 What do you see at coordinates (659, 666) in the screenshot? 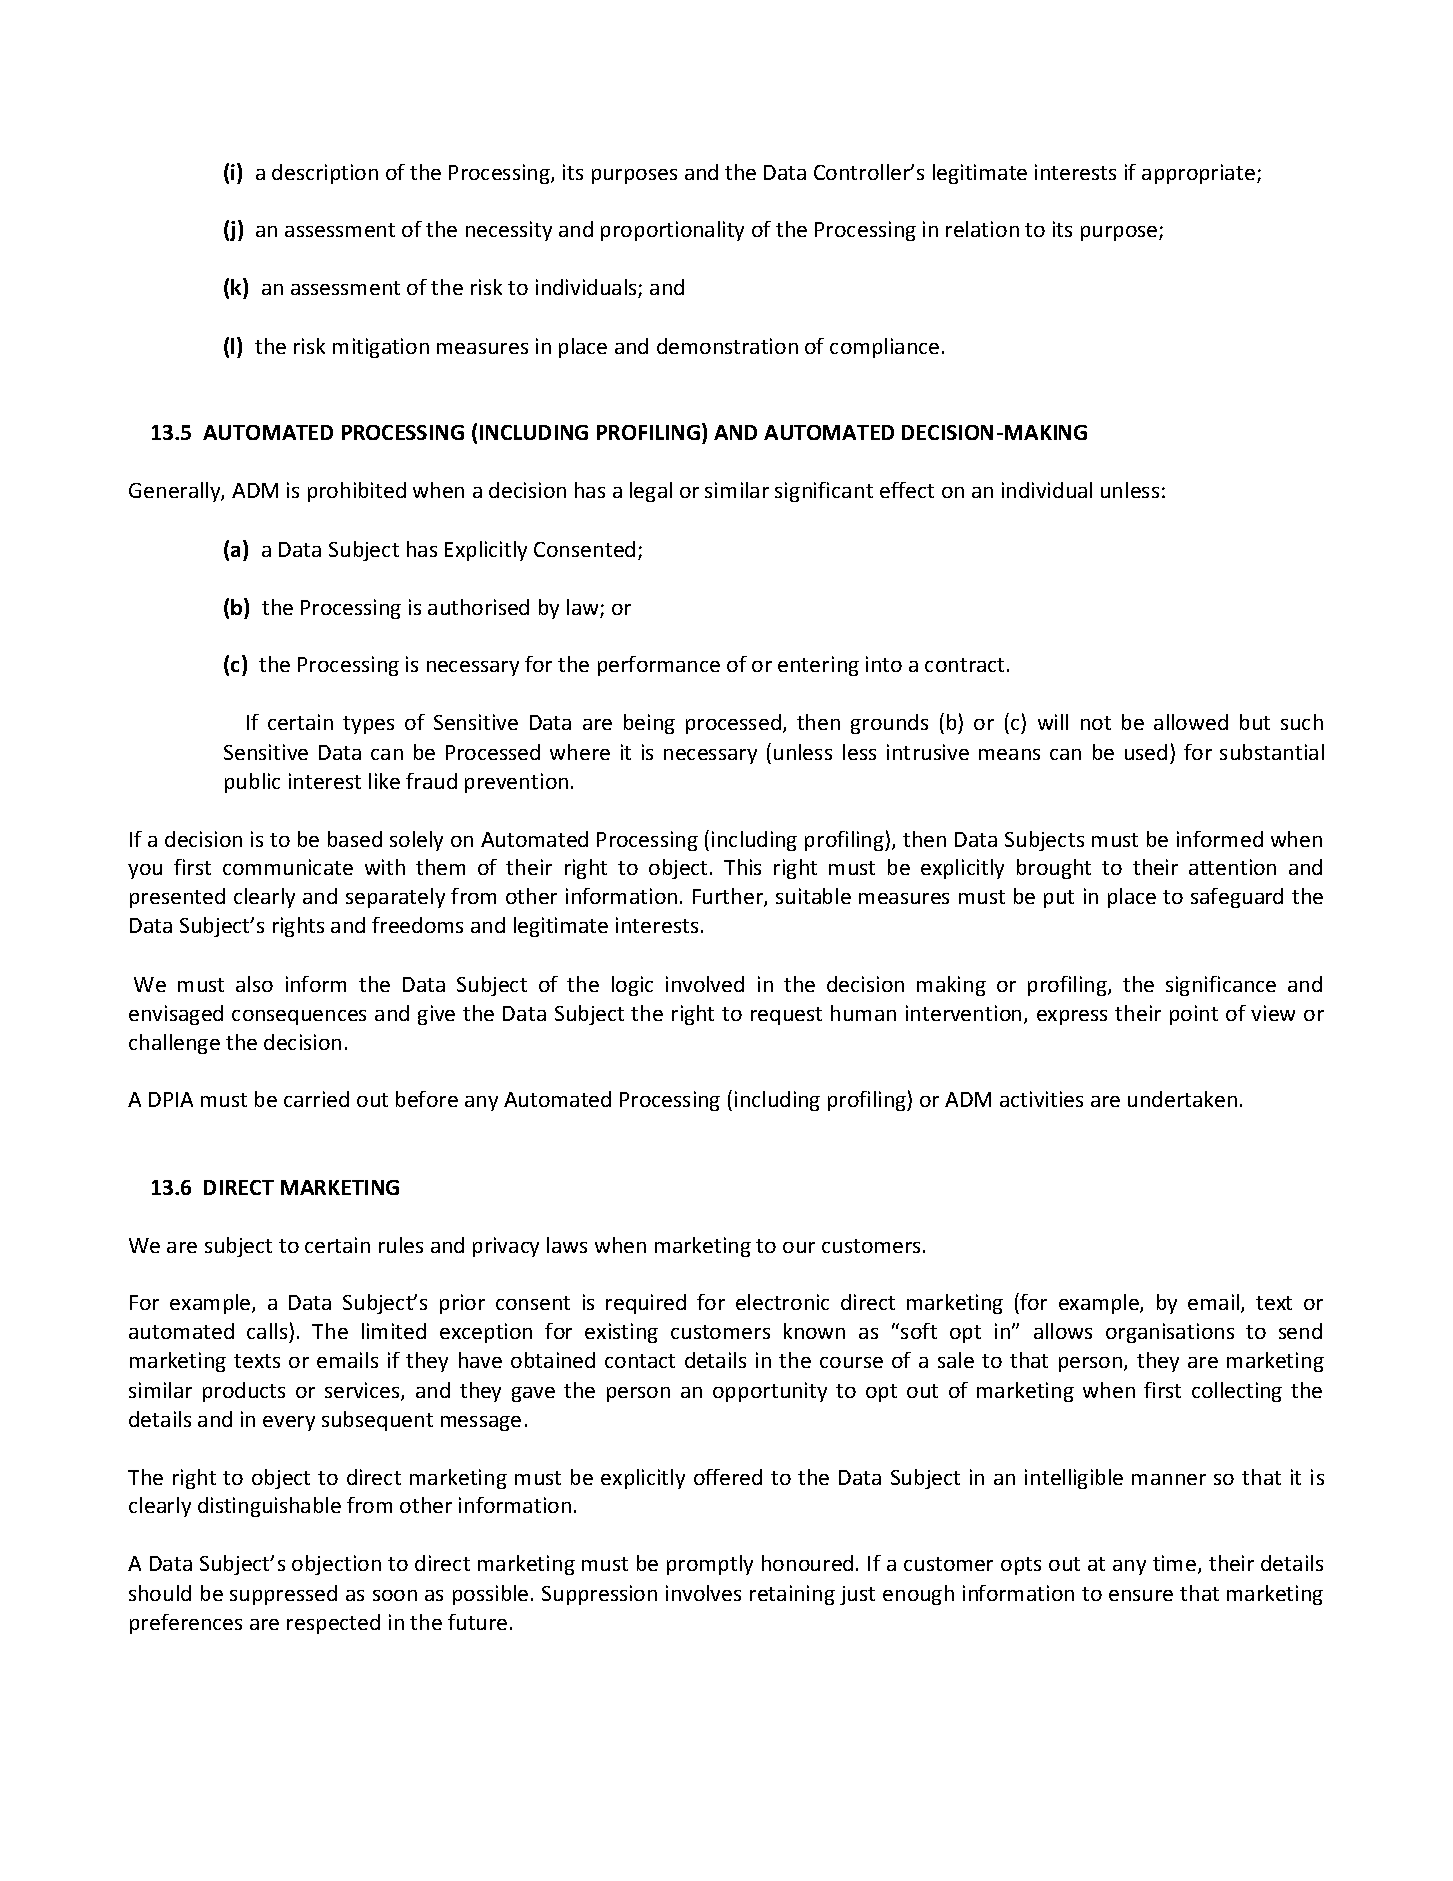
I see `performance` at bounding box center [659, 666].
